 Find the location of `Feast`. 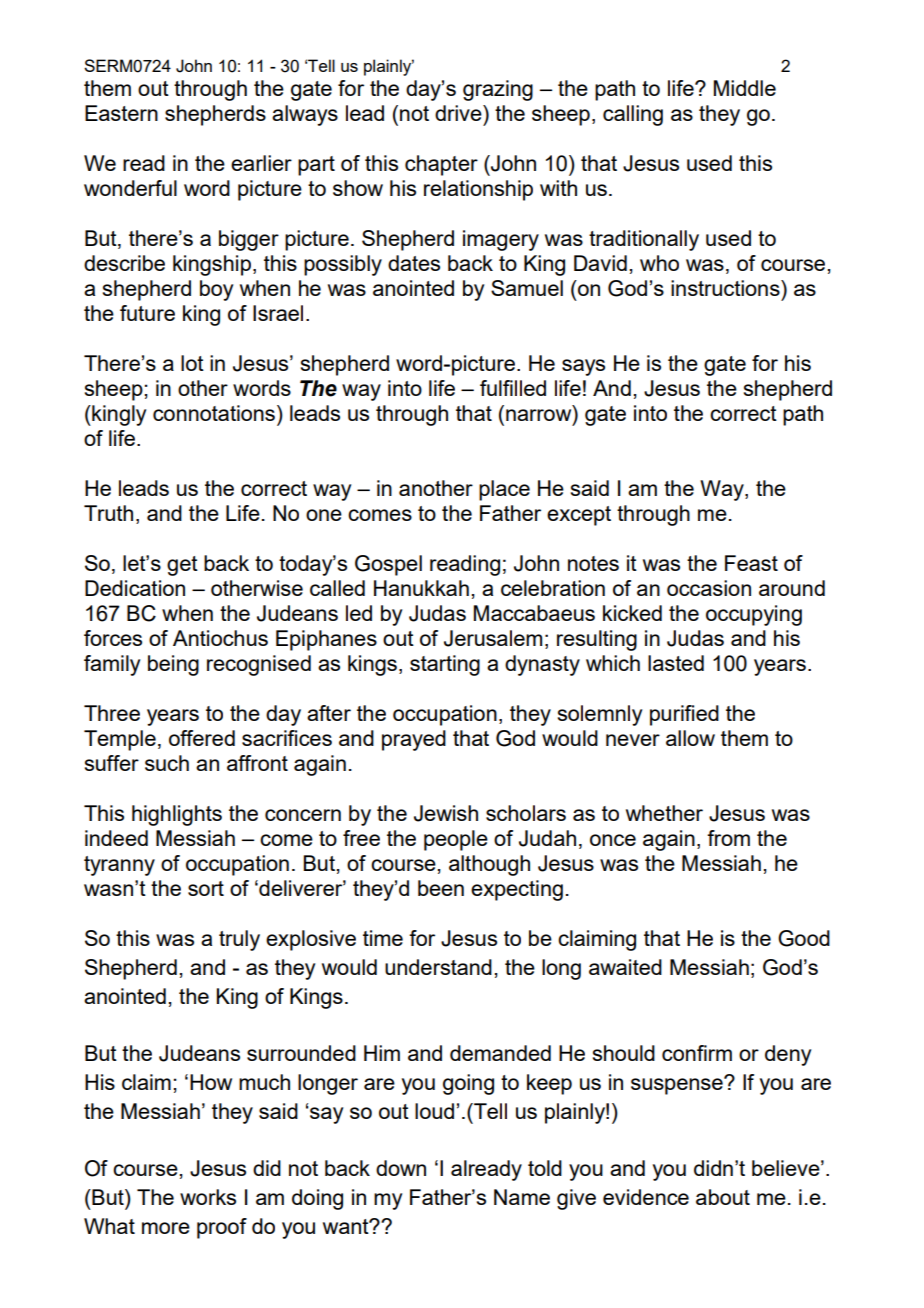

Feast is located at coordinates (751, 563).
